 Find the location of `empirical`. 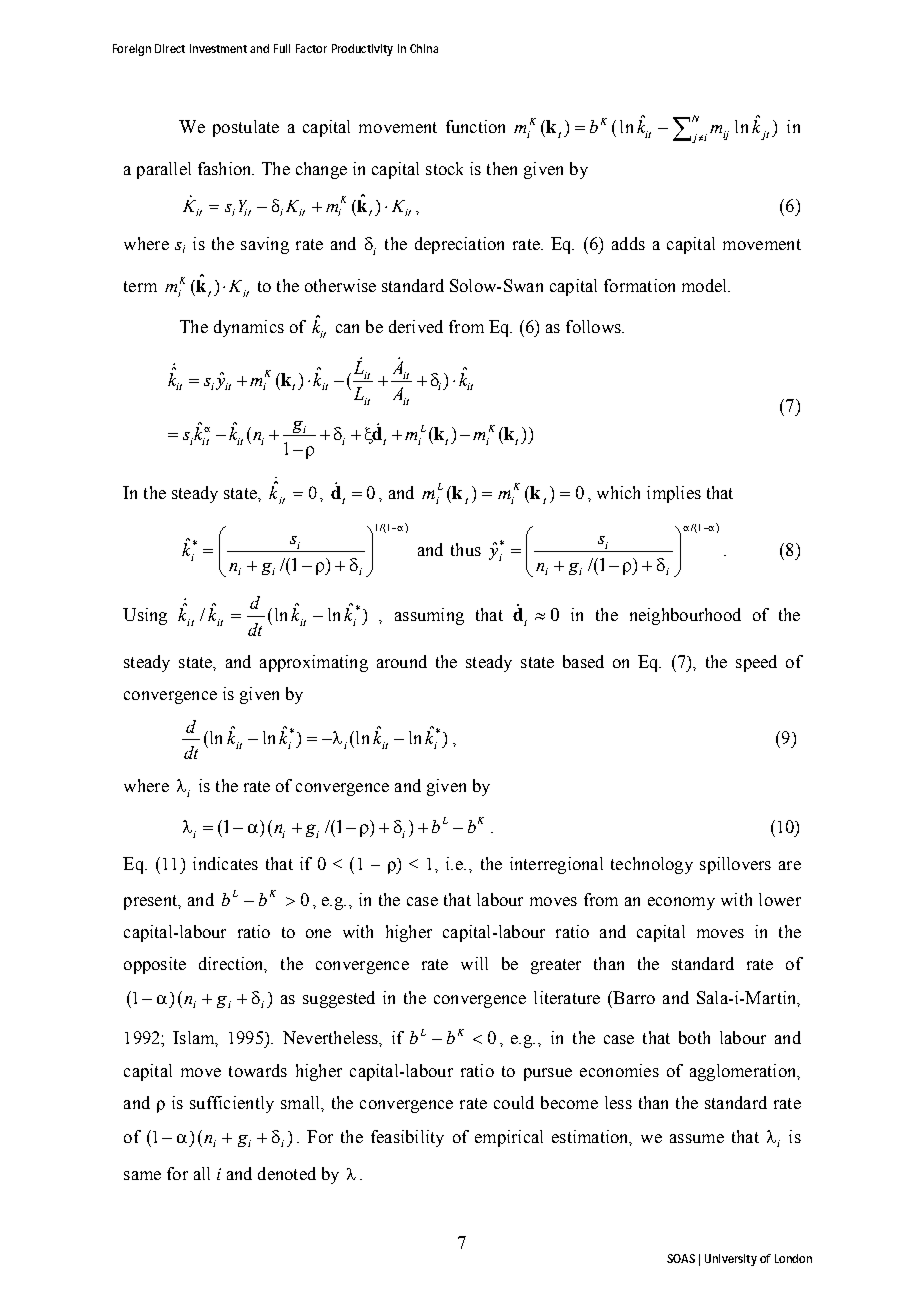

empirical is located at coordinates (509, 1138).
